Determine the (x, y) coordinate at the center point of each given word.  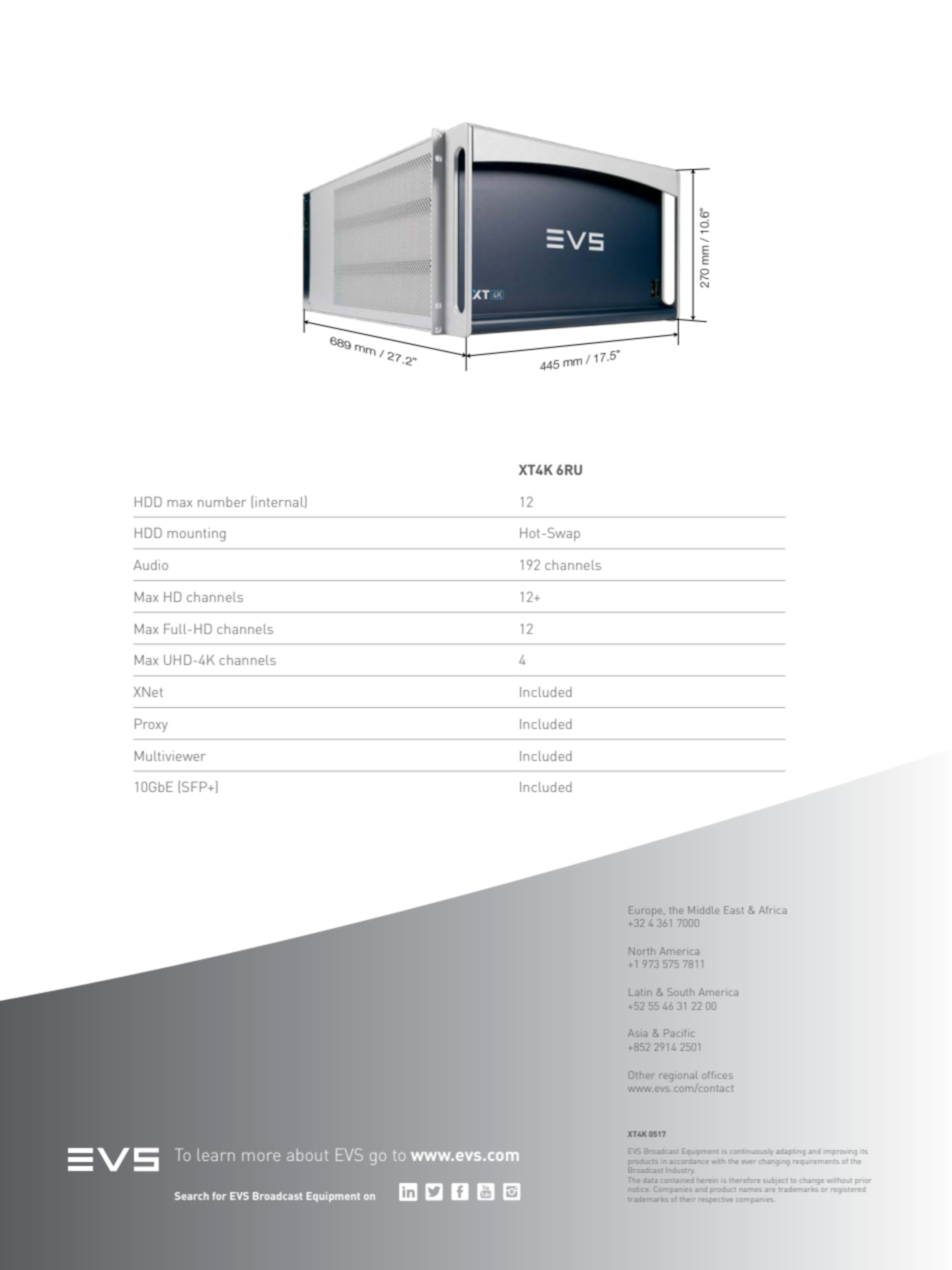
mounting (196, 535)
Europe (647, 911)
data (650, 1181)
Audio (150, 565)
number (222, 502)
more (261, 1156)
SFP (195, 786)
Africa (773, 910)
